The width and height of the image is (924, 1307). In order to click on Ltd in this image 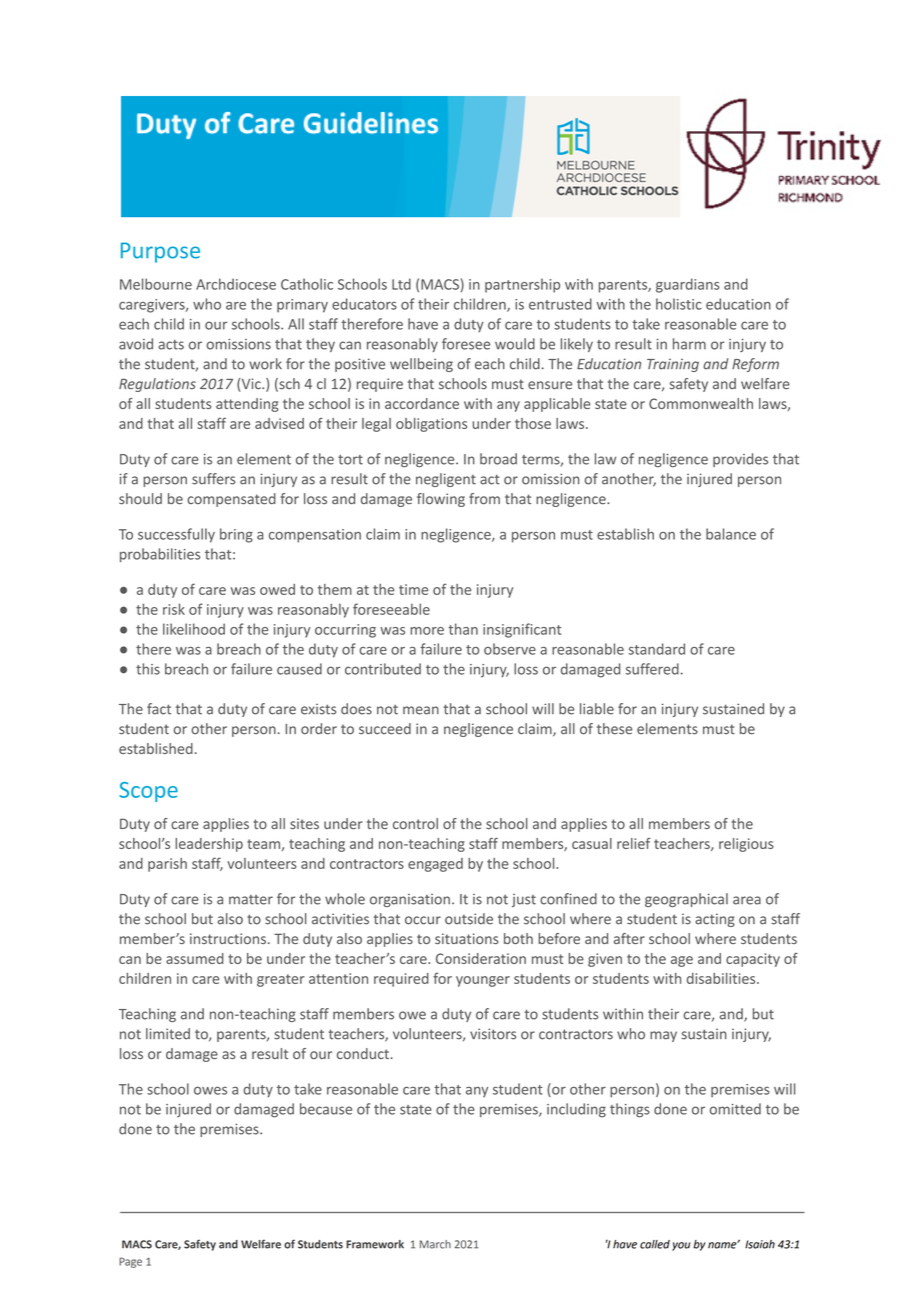, I will do `click(401, 284)`.
